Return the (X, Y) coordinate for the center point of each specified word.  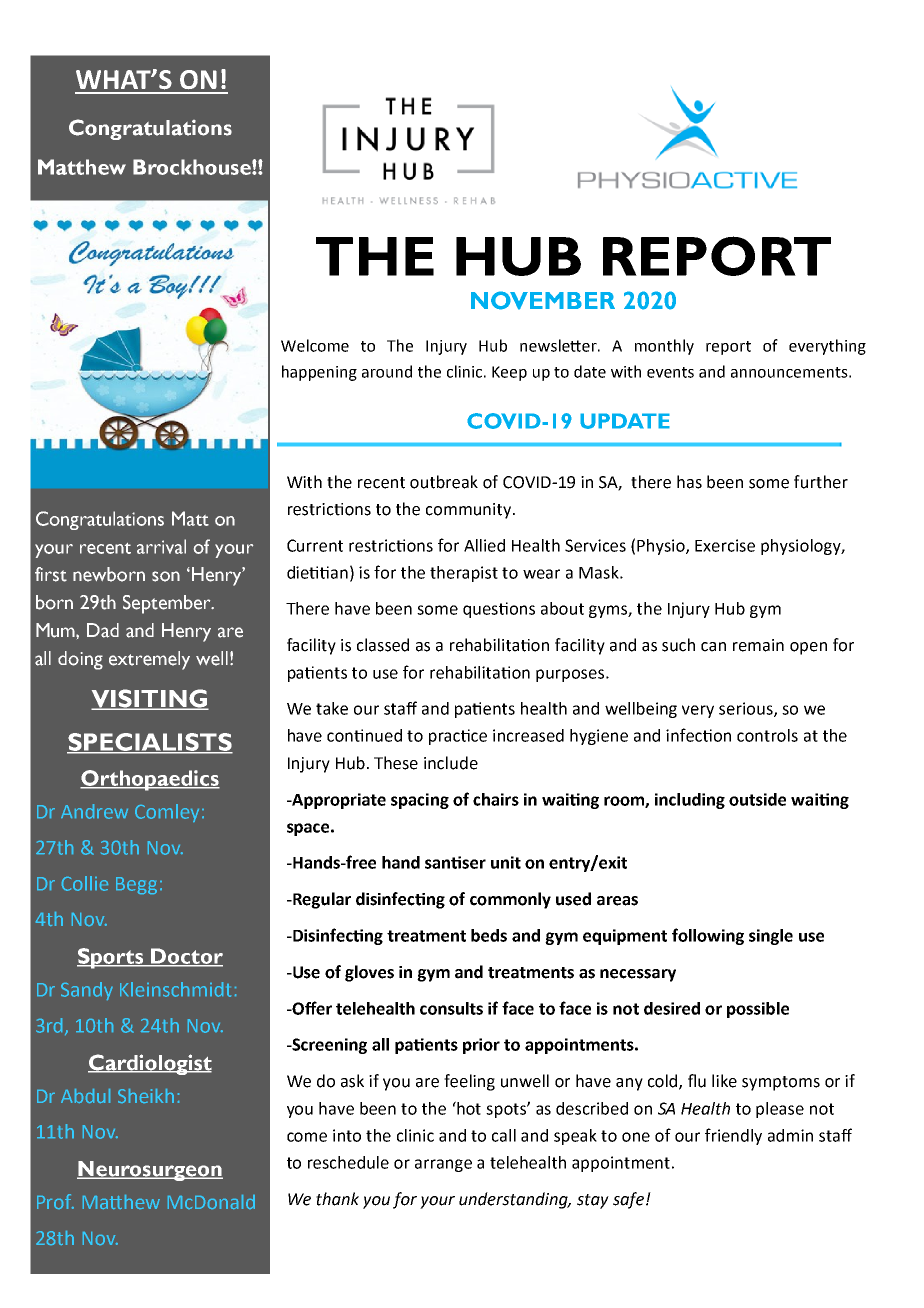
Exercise (725, 545)
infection (698, 735)
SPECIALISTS (150, 743)
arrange (443, 1165)
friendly (733, 1136)
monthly (664, 347)
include (451, 763)
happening (319, 373)
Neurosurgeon (150, 1171)
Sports (111, 958)
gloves (369, 973)
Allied (484, 545)
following (708, 936)
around (387, 371)
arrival (161, 546)
